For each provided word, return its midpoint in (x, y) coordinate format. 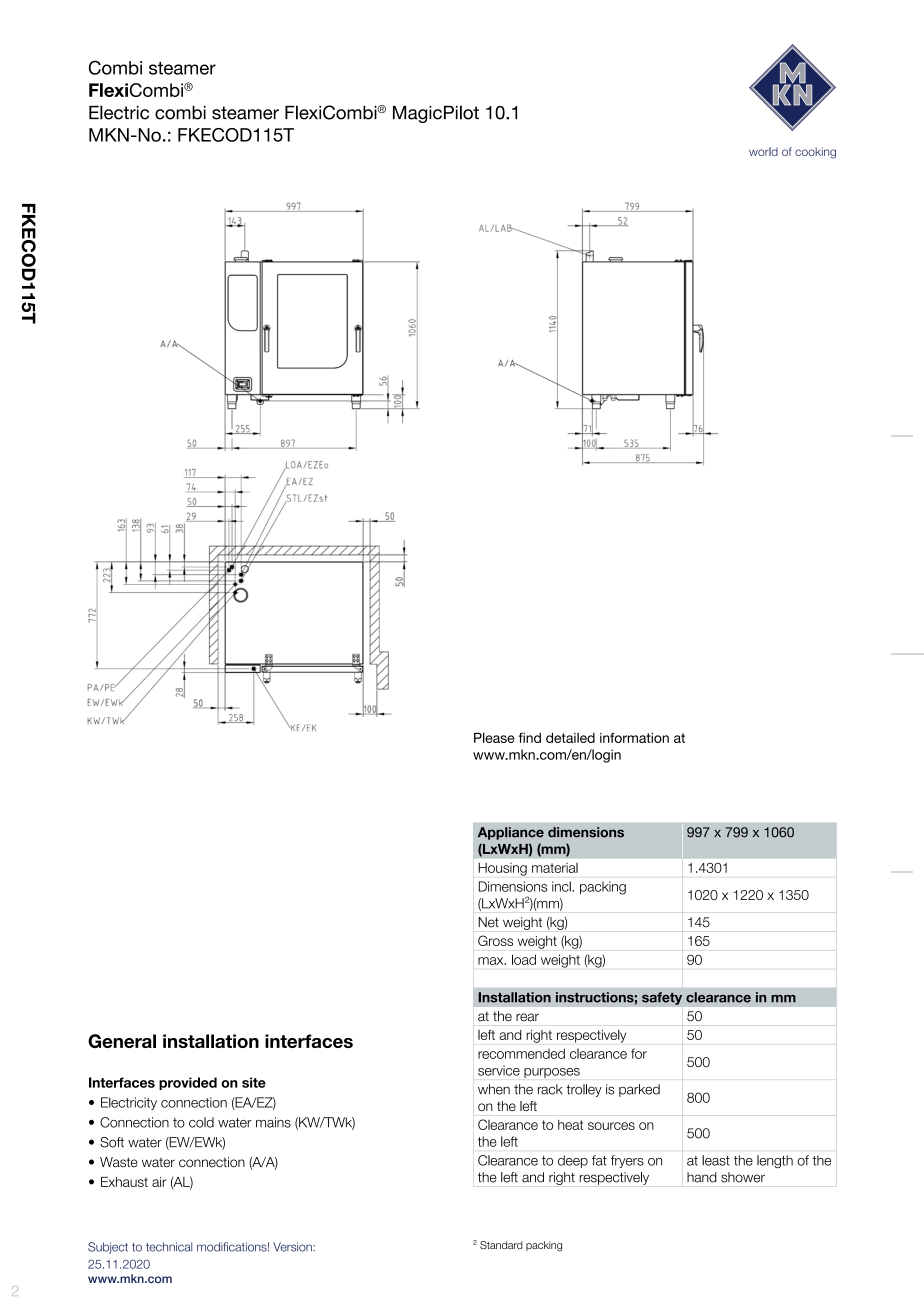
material (555, 868)
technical (169, 1247)
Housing (502, 869)
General (122, 1041)
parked (639, 1090)
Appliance (511, 833)
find (529, 737)
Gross (495, 940)
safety (662, 998)
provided (188, 1083)
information (634, 737)
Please (494, 737)
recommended (521, 1053)
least (716, 1160)
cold (201, 1122)
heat (570, 1125)
